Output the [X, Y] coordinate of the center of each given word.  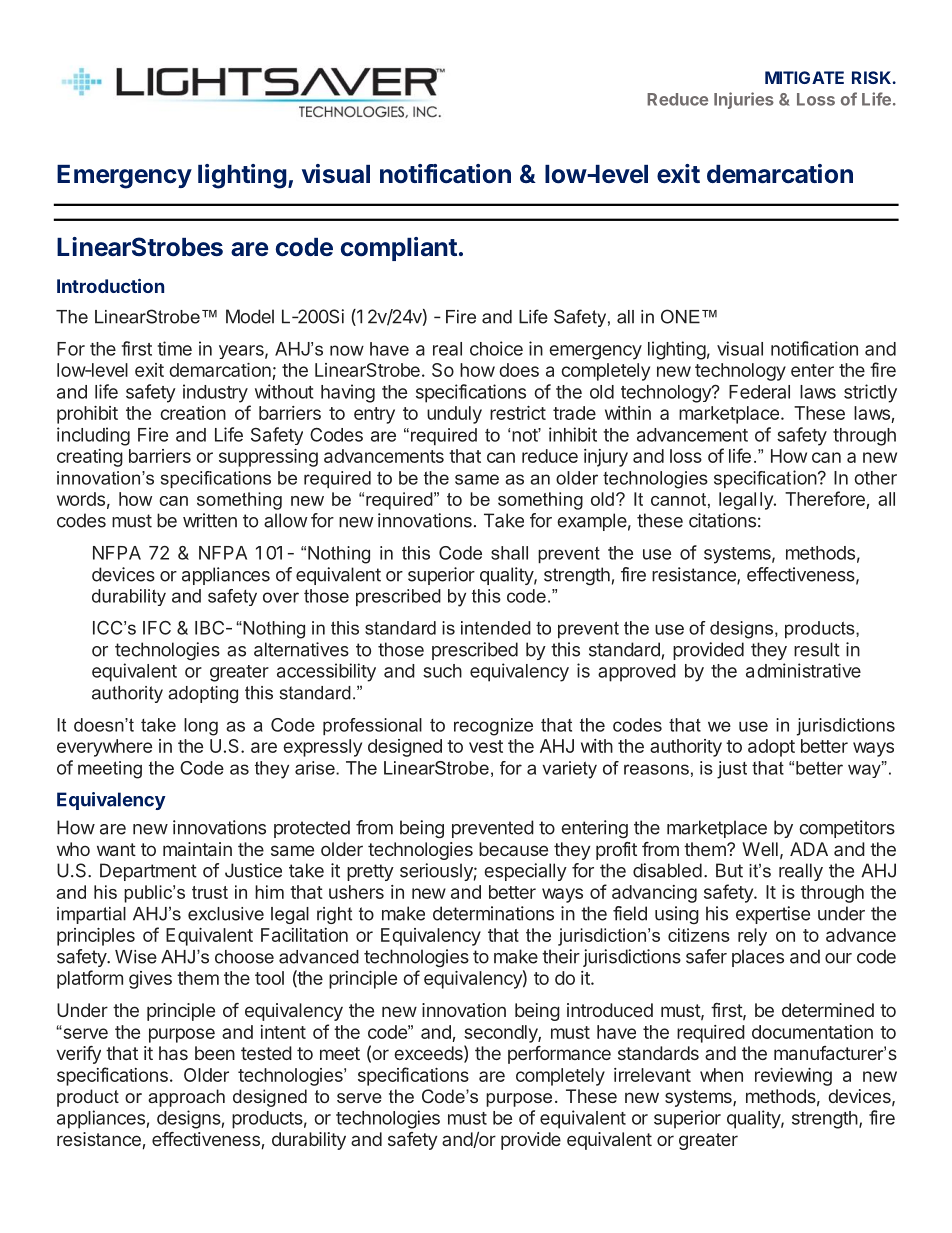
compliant [399, 249]
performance [559, 1055]
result [817, 649]
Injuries [744, 100]
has [173, 1053]
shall [509, 553]
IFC [157, 627]
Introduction [110, 285]
